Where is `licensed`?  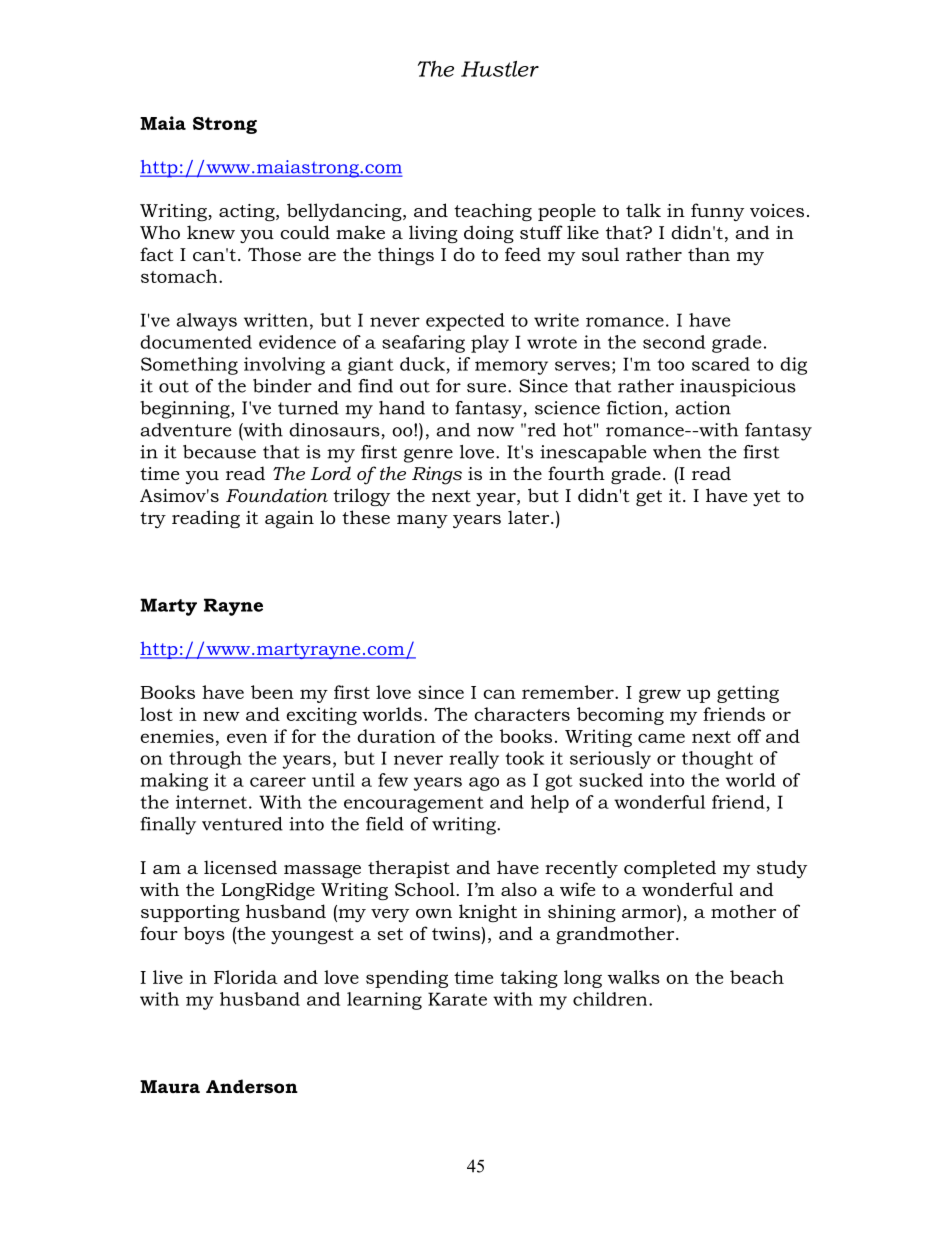
licensed is located at coordinates (240, 867).
